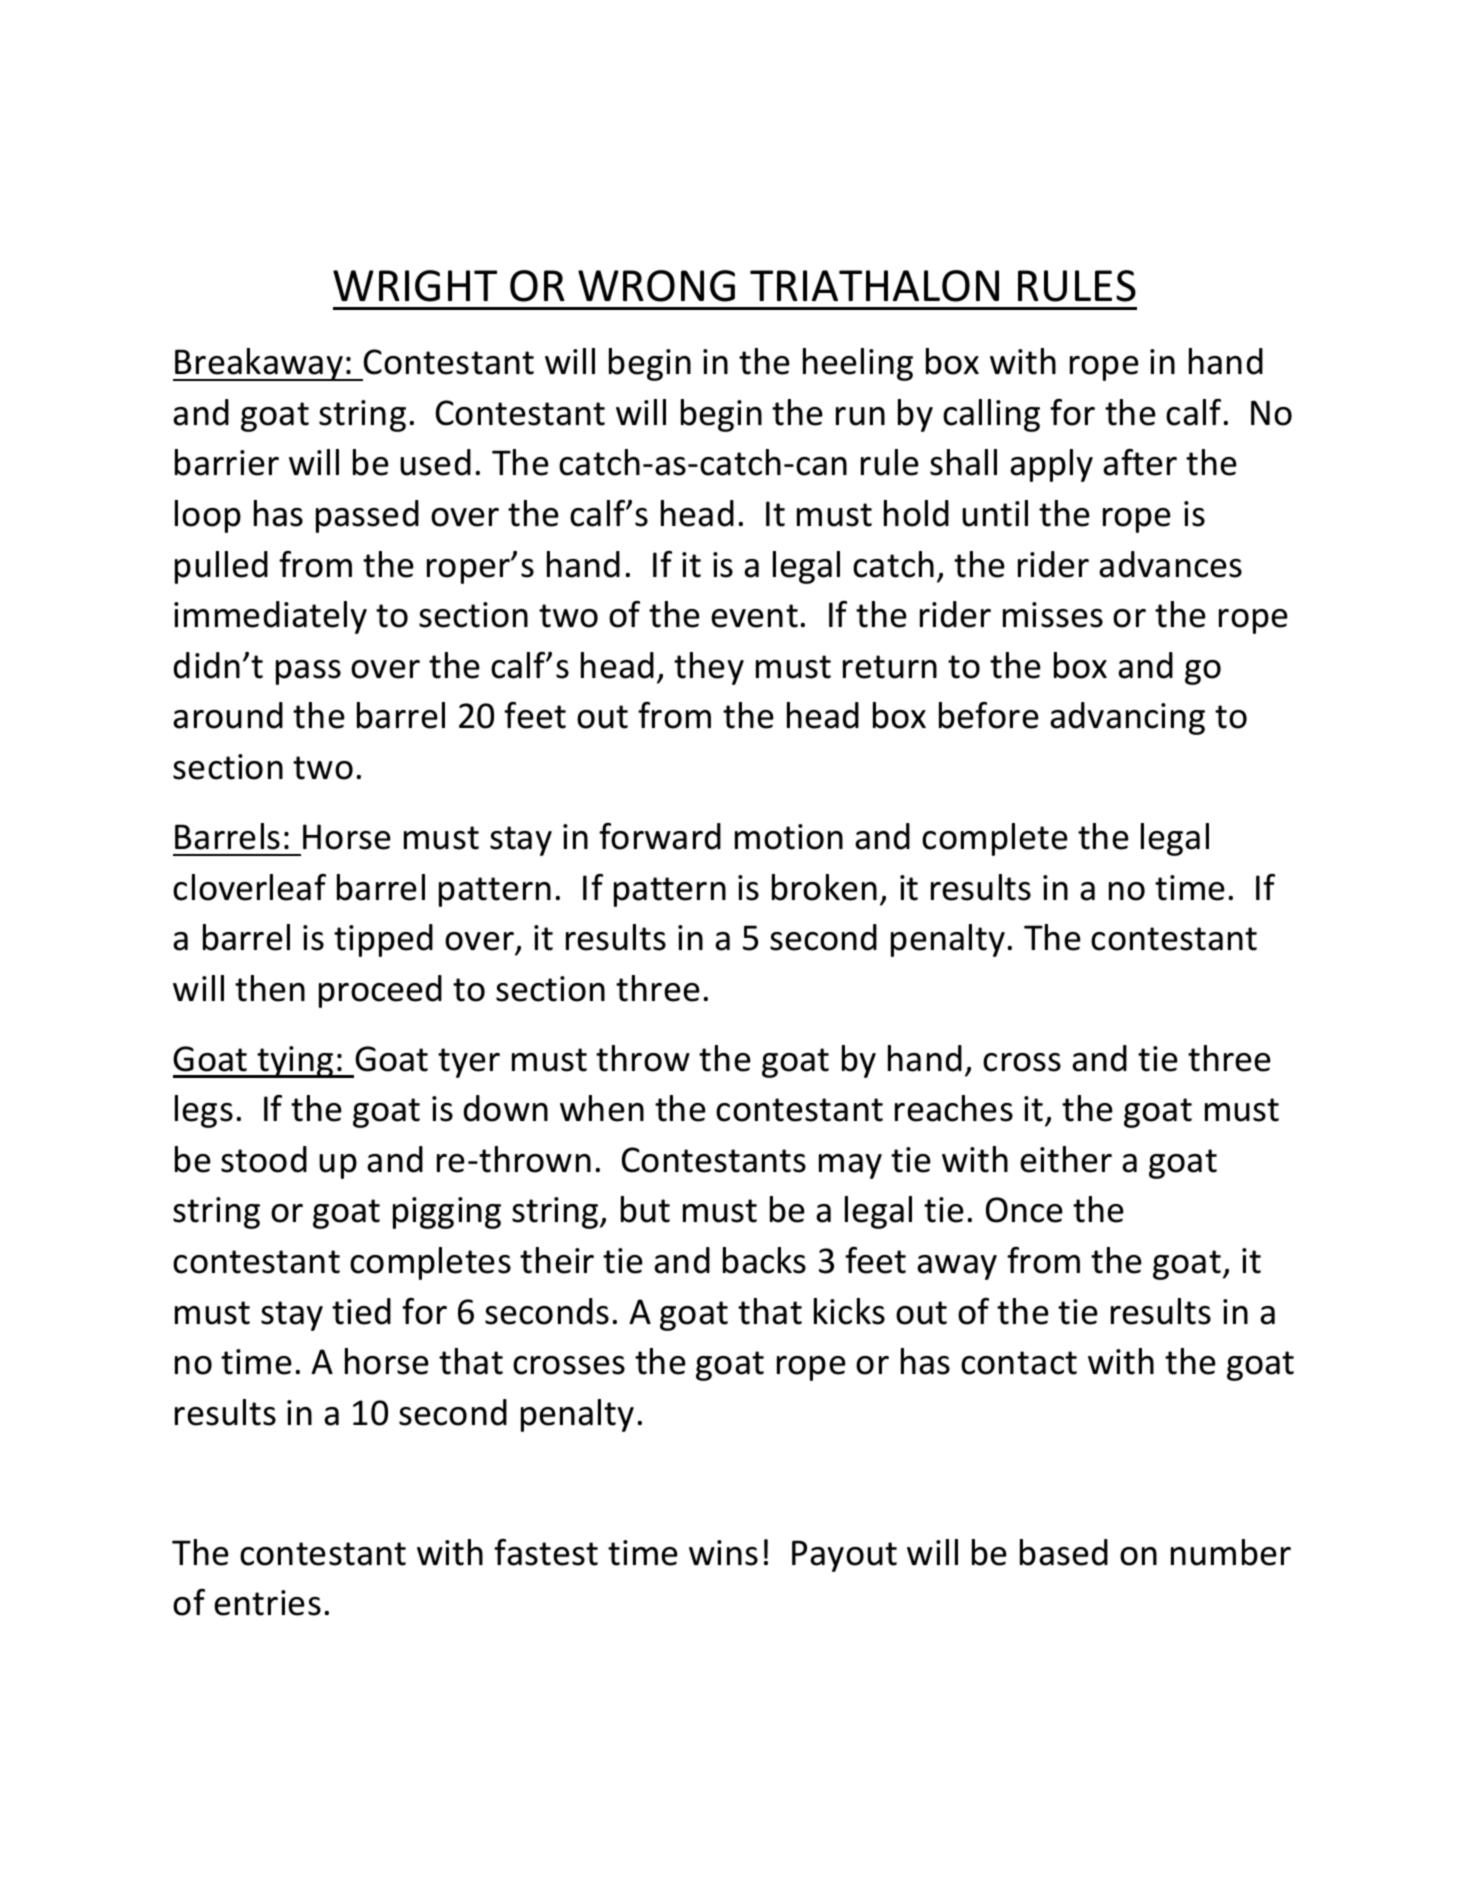 This document has height=1902, width=1470. What do you see at coordinates (1170, 564) in the document?
I see `advances` at bounding box center [1170, 564].
